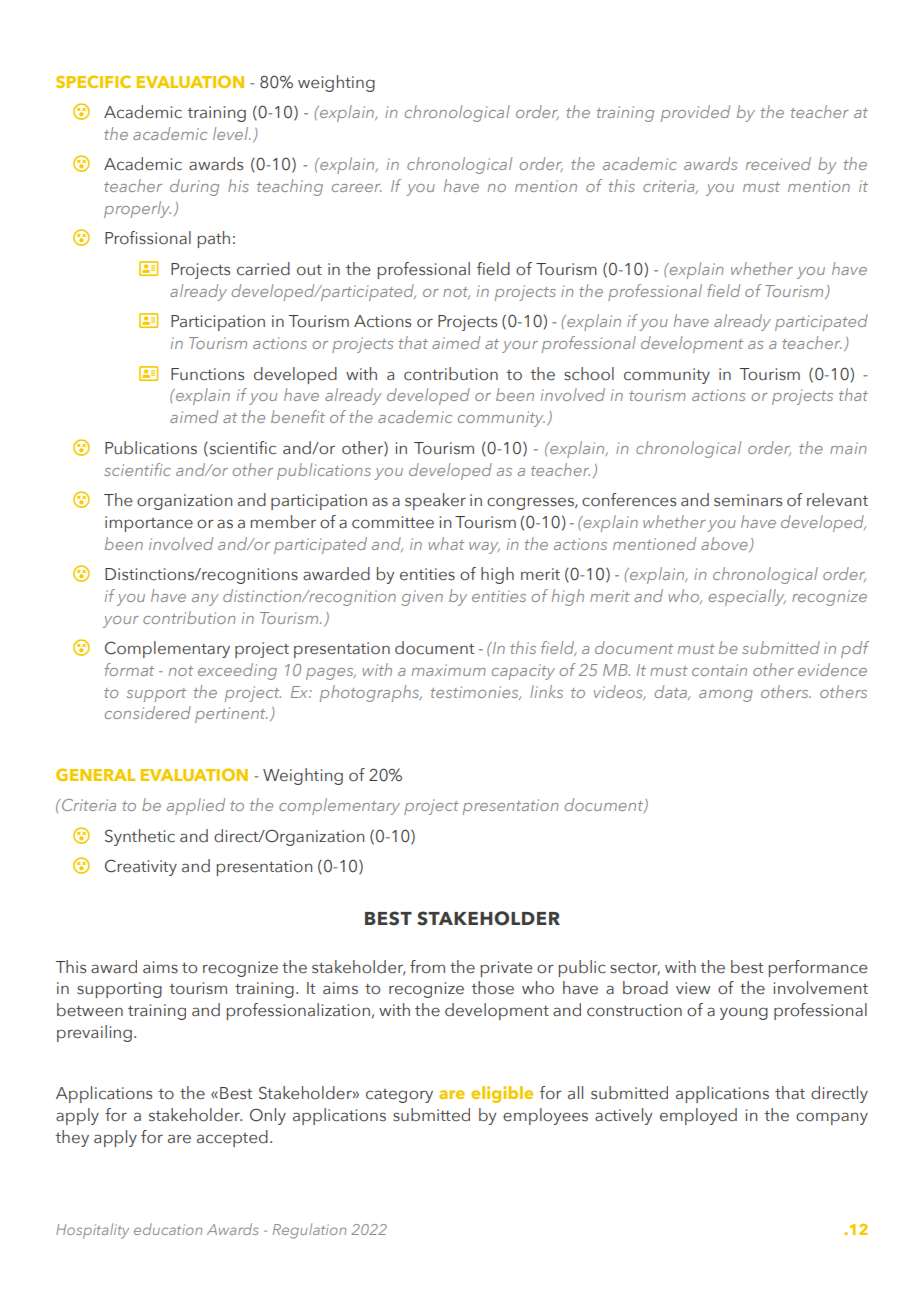 This page has width=924, height=1308. I want to click on employees, so click(545, 1116).
